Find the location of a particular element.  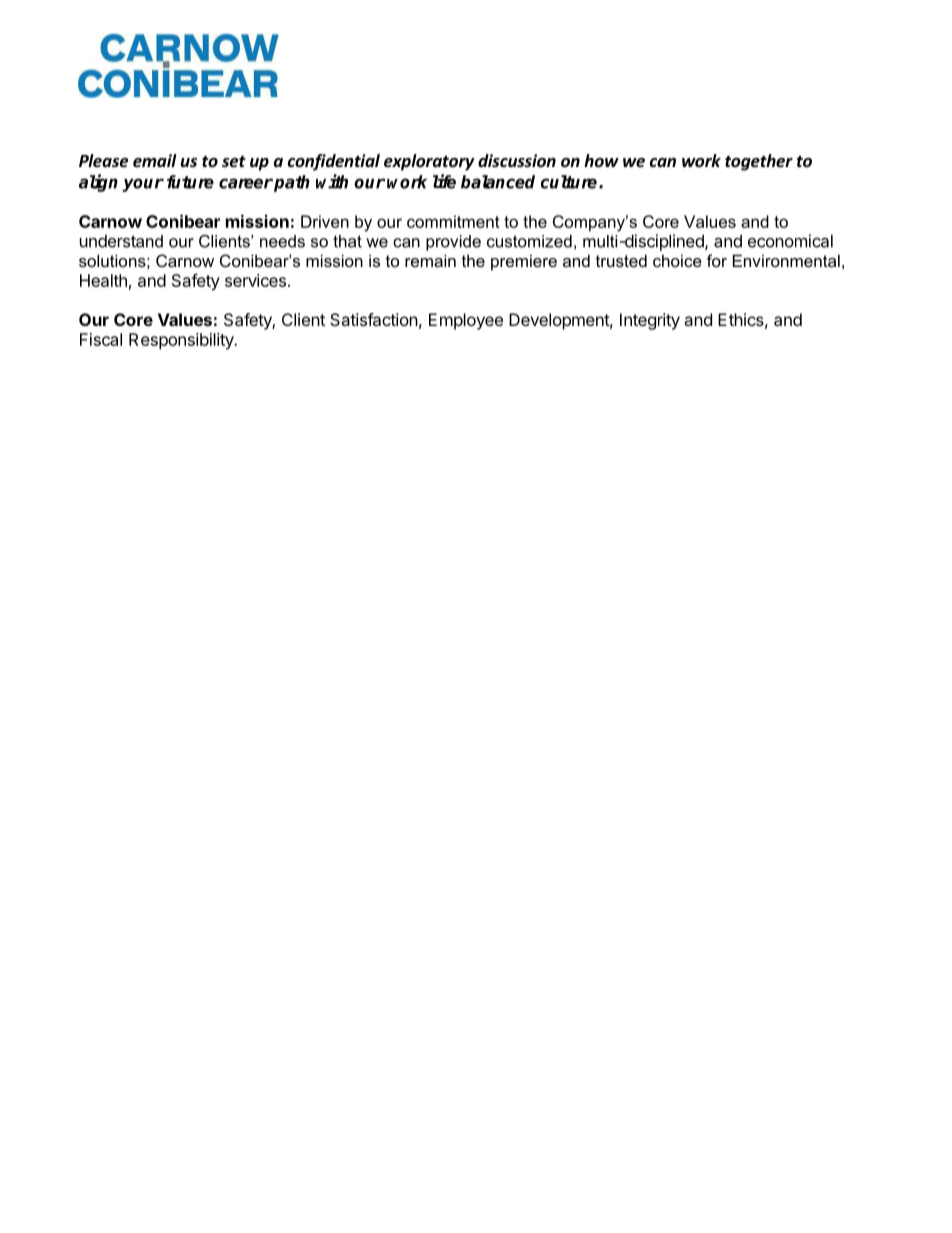

for is located at coordinates (717, 260).
